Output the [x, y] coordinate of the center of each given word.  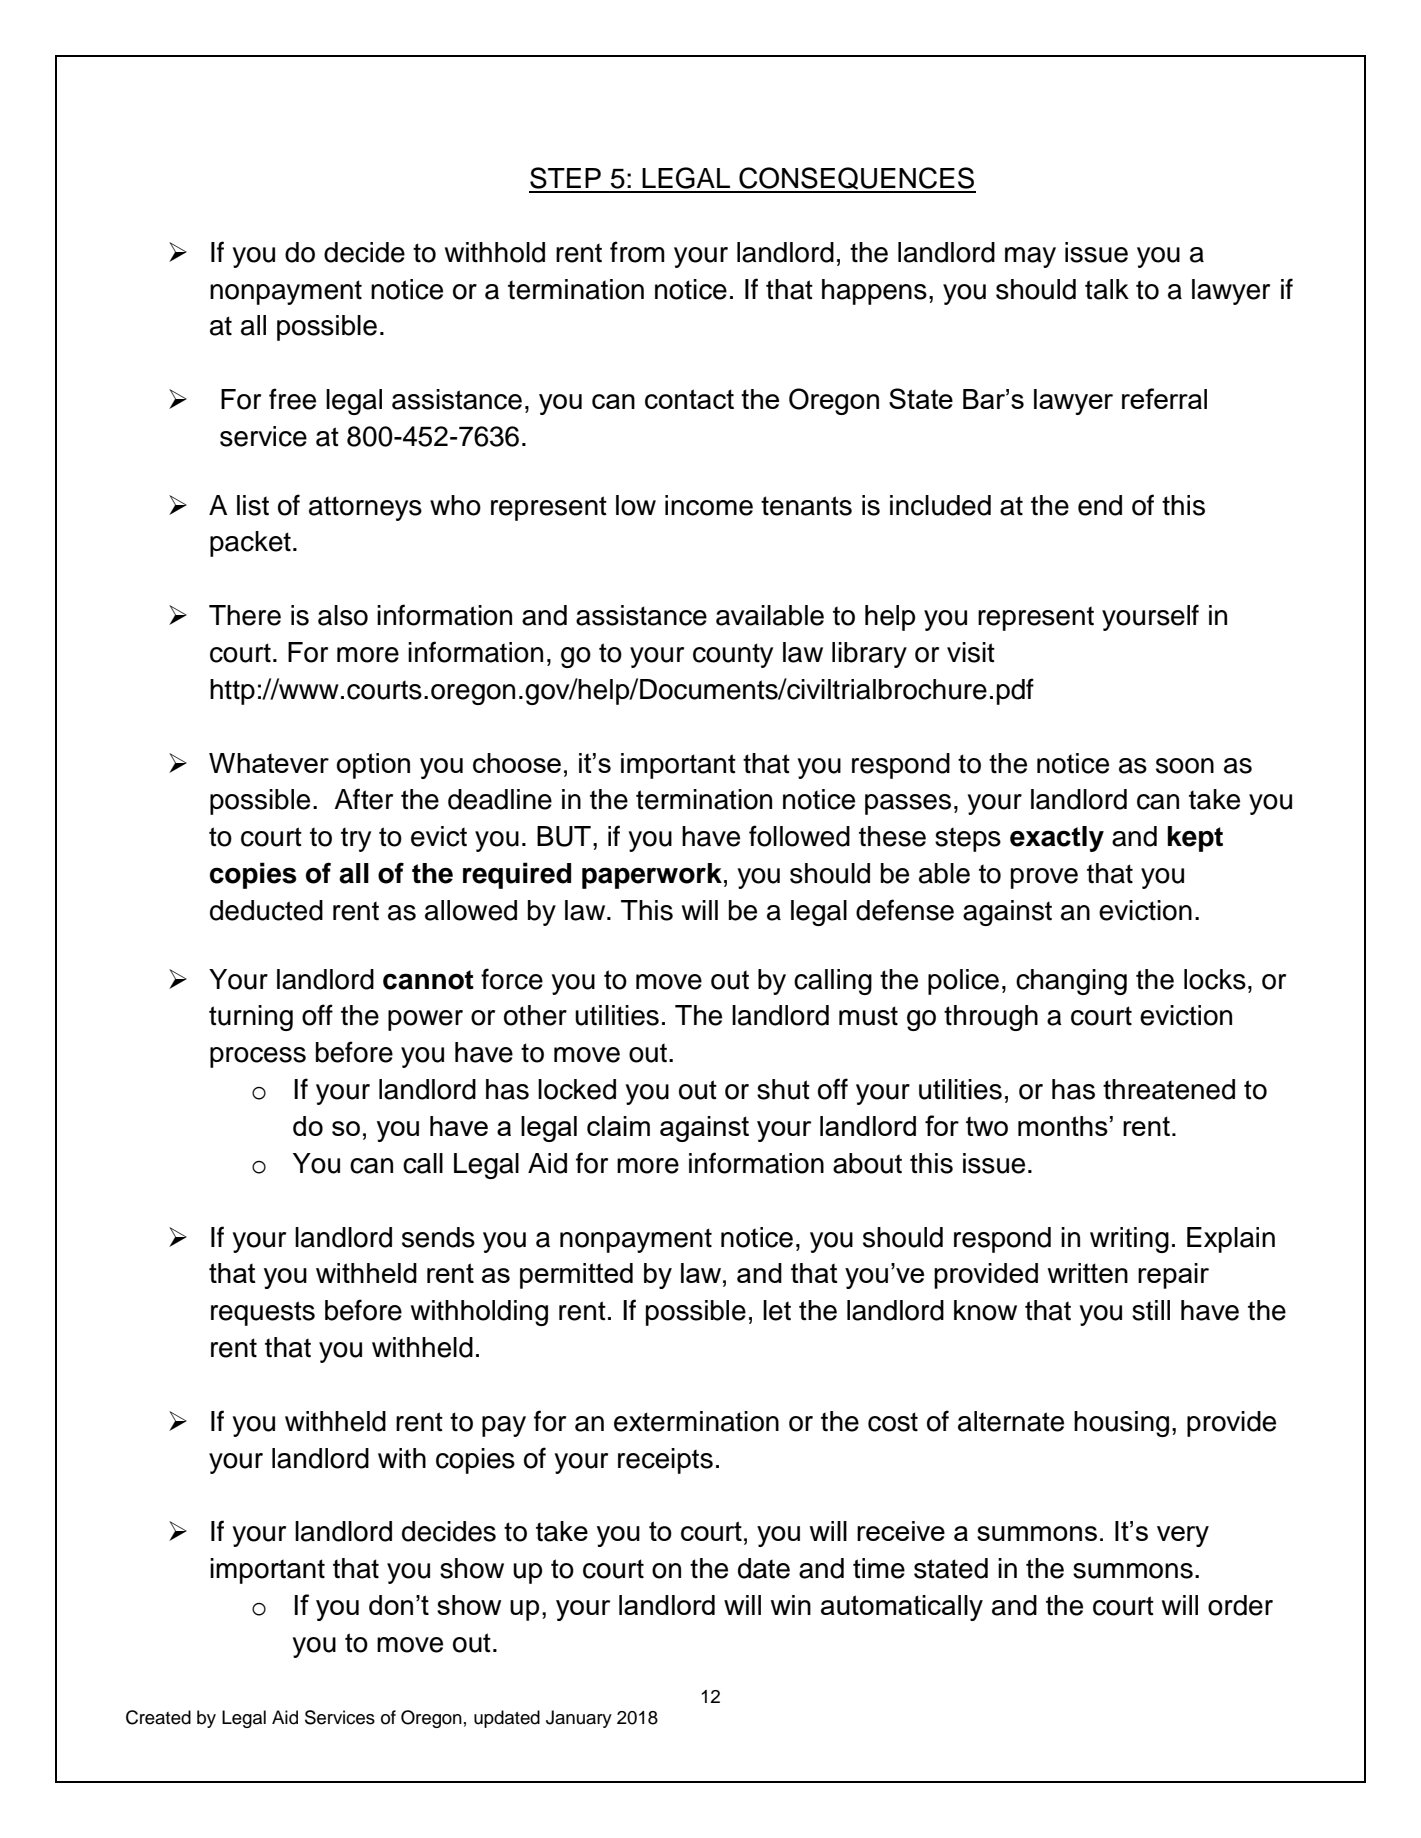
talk [1107, 289]
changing [1071, 982]
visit [971, 652]
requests [263, 1313]
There [245, 615]
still [1151, 1310]
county [733, 655]
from [637, 252]
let [777, 1310]
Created [158, 1717]
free [292, 399]
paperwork [652, 876]
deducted [266, 910]
